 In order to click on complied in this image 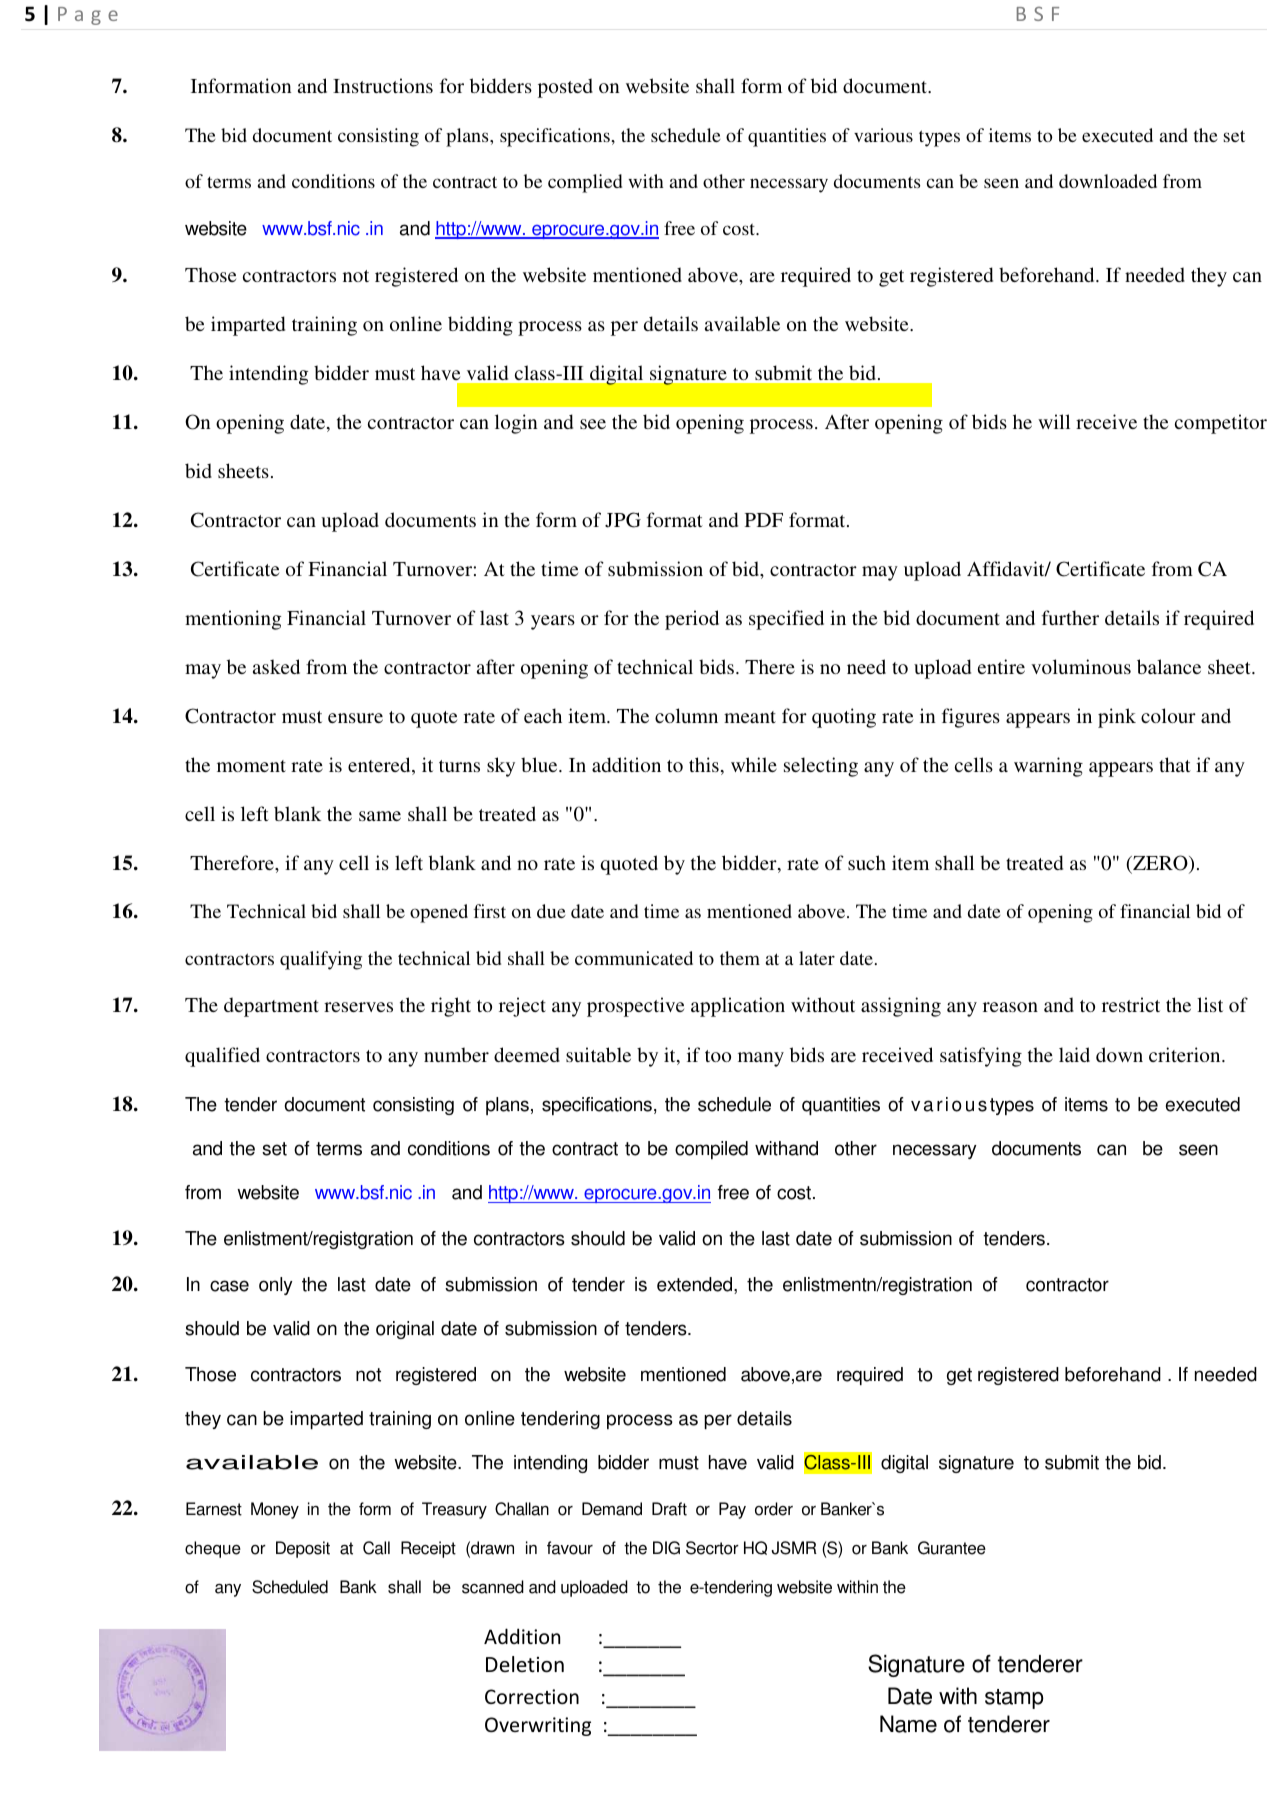, I will do `click(585, 183)`.
